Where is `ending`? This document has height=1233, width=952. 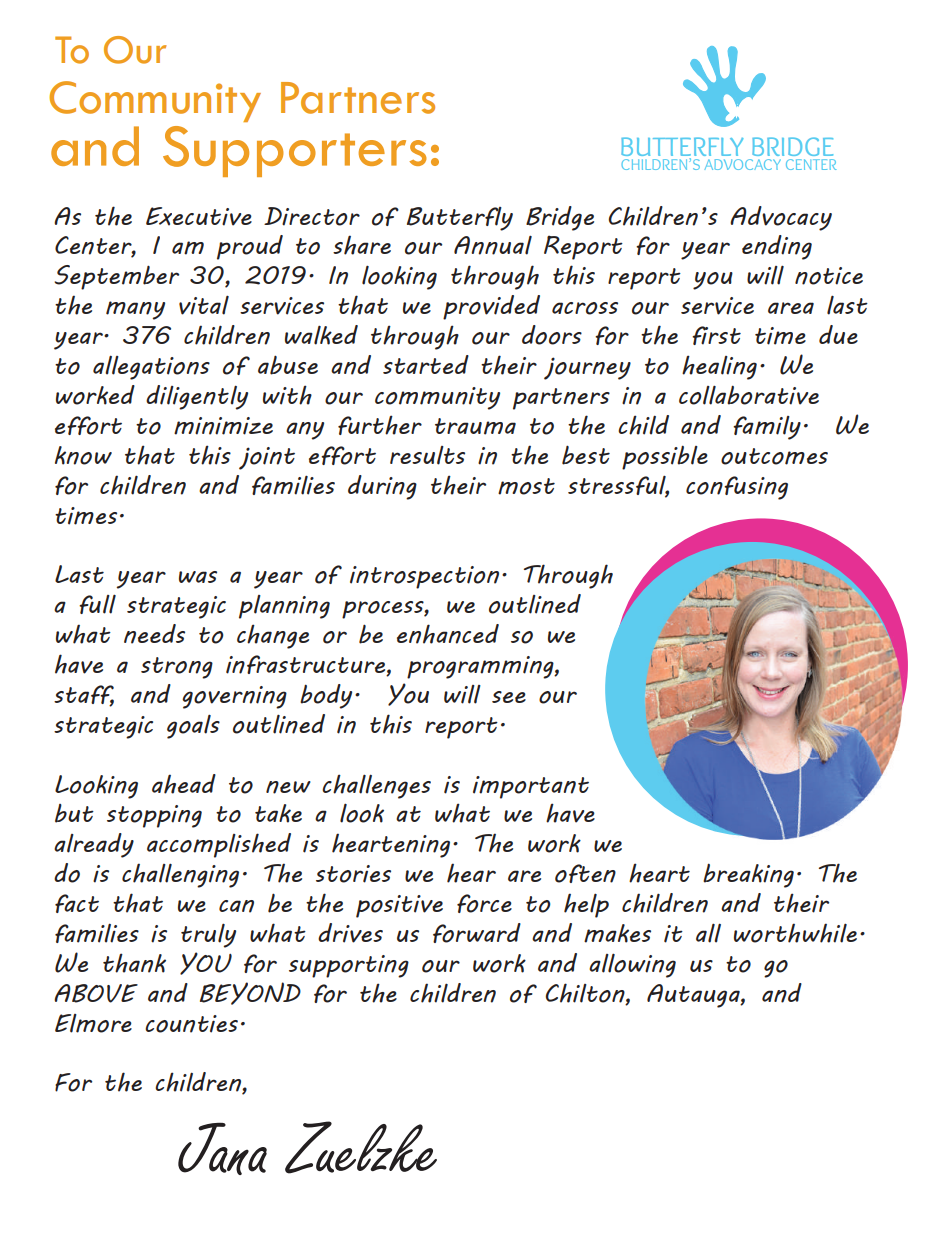
ending is located at coordinates (777, 247).
